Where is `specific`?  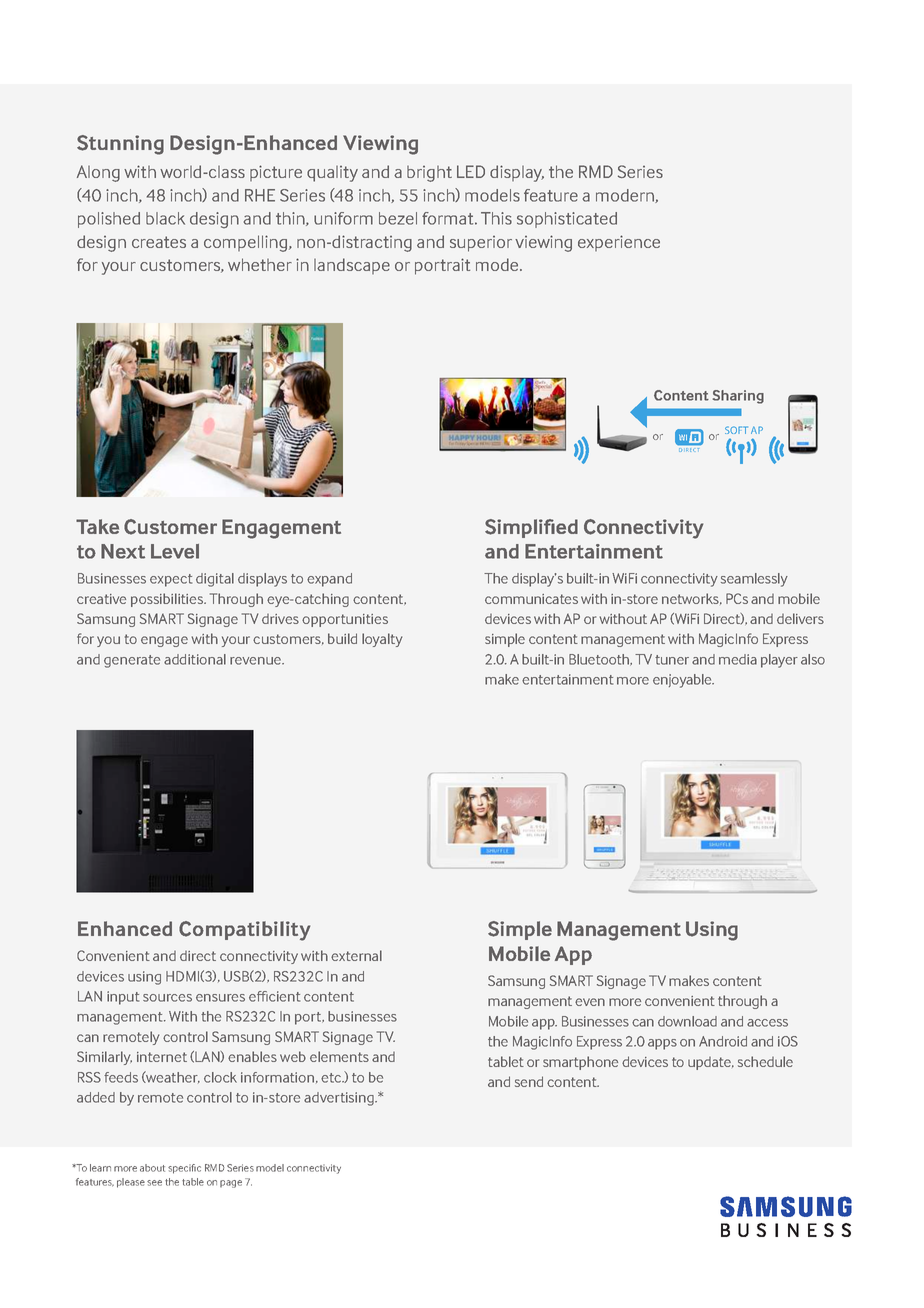
specific is located at coordinates (184, 1169).
